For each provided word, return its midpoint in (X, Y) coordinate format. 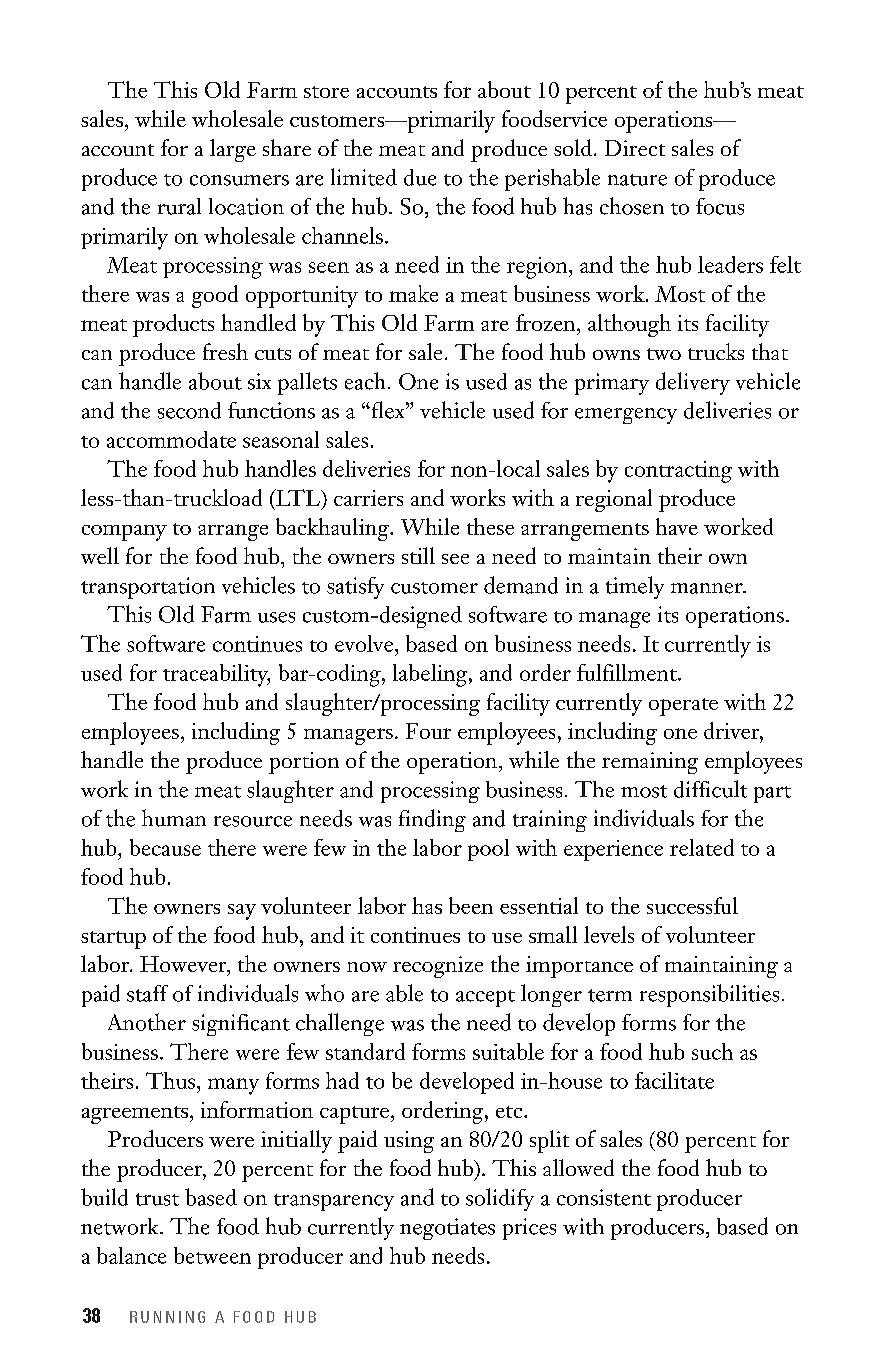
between (212, 1255)
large (233, 150)
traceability (216, 675)
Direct (635, 148)
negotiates (447, 1229)
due (420, 177)
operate (683, 707)
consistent (604, 1197)
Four (428, 731)
